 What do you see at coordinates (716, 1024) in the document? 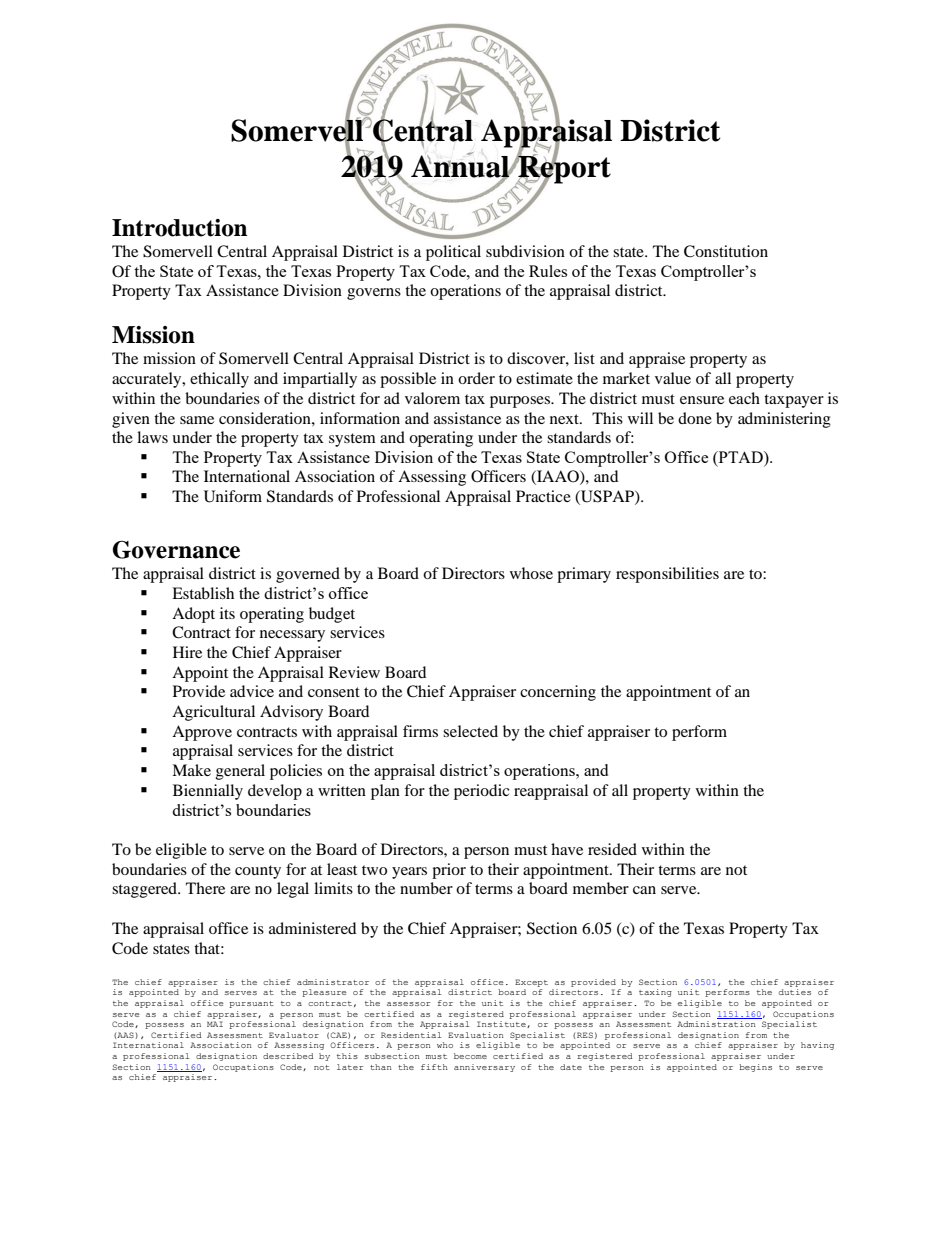
I see `Administration` at bounding box center [716, 1024].
